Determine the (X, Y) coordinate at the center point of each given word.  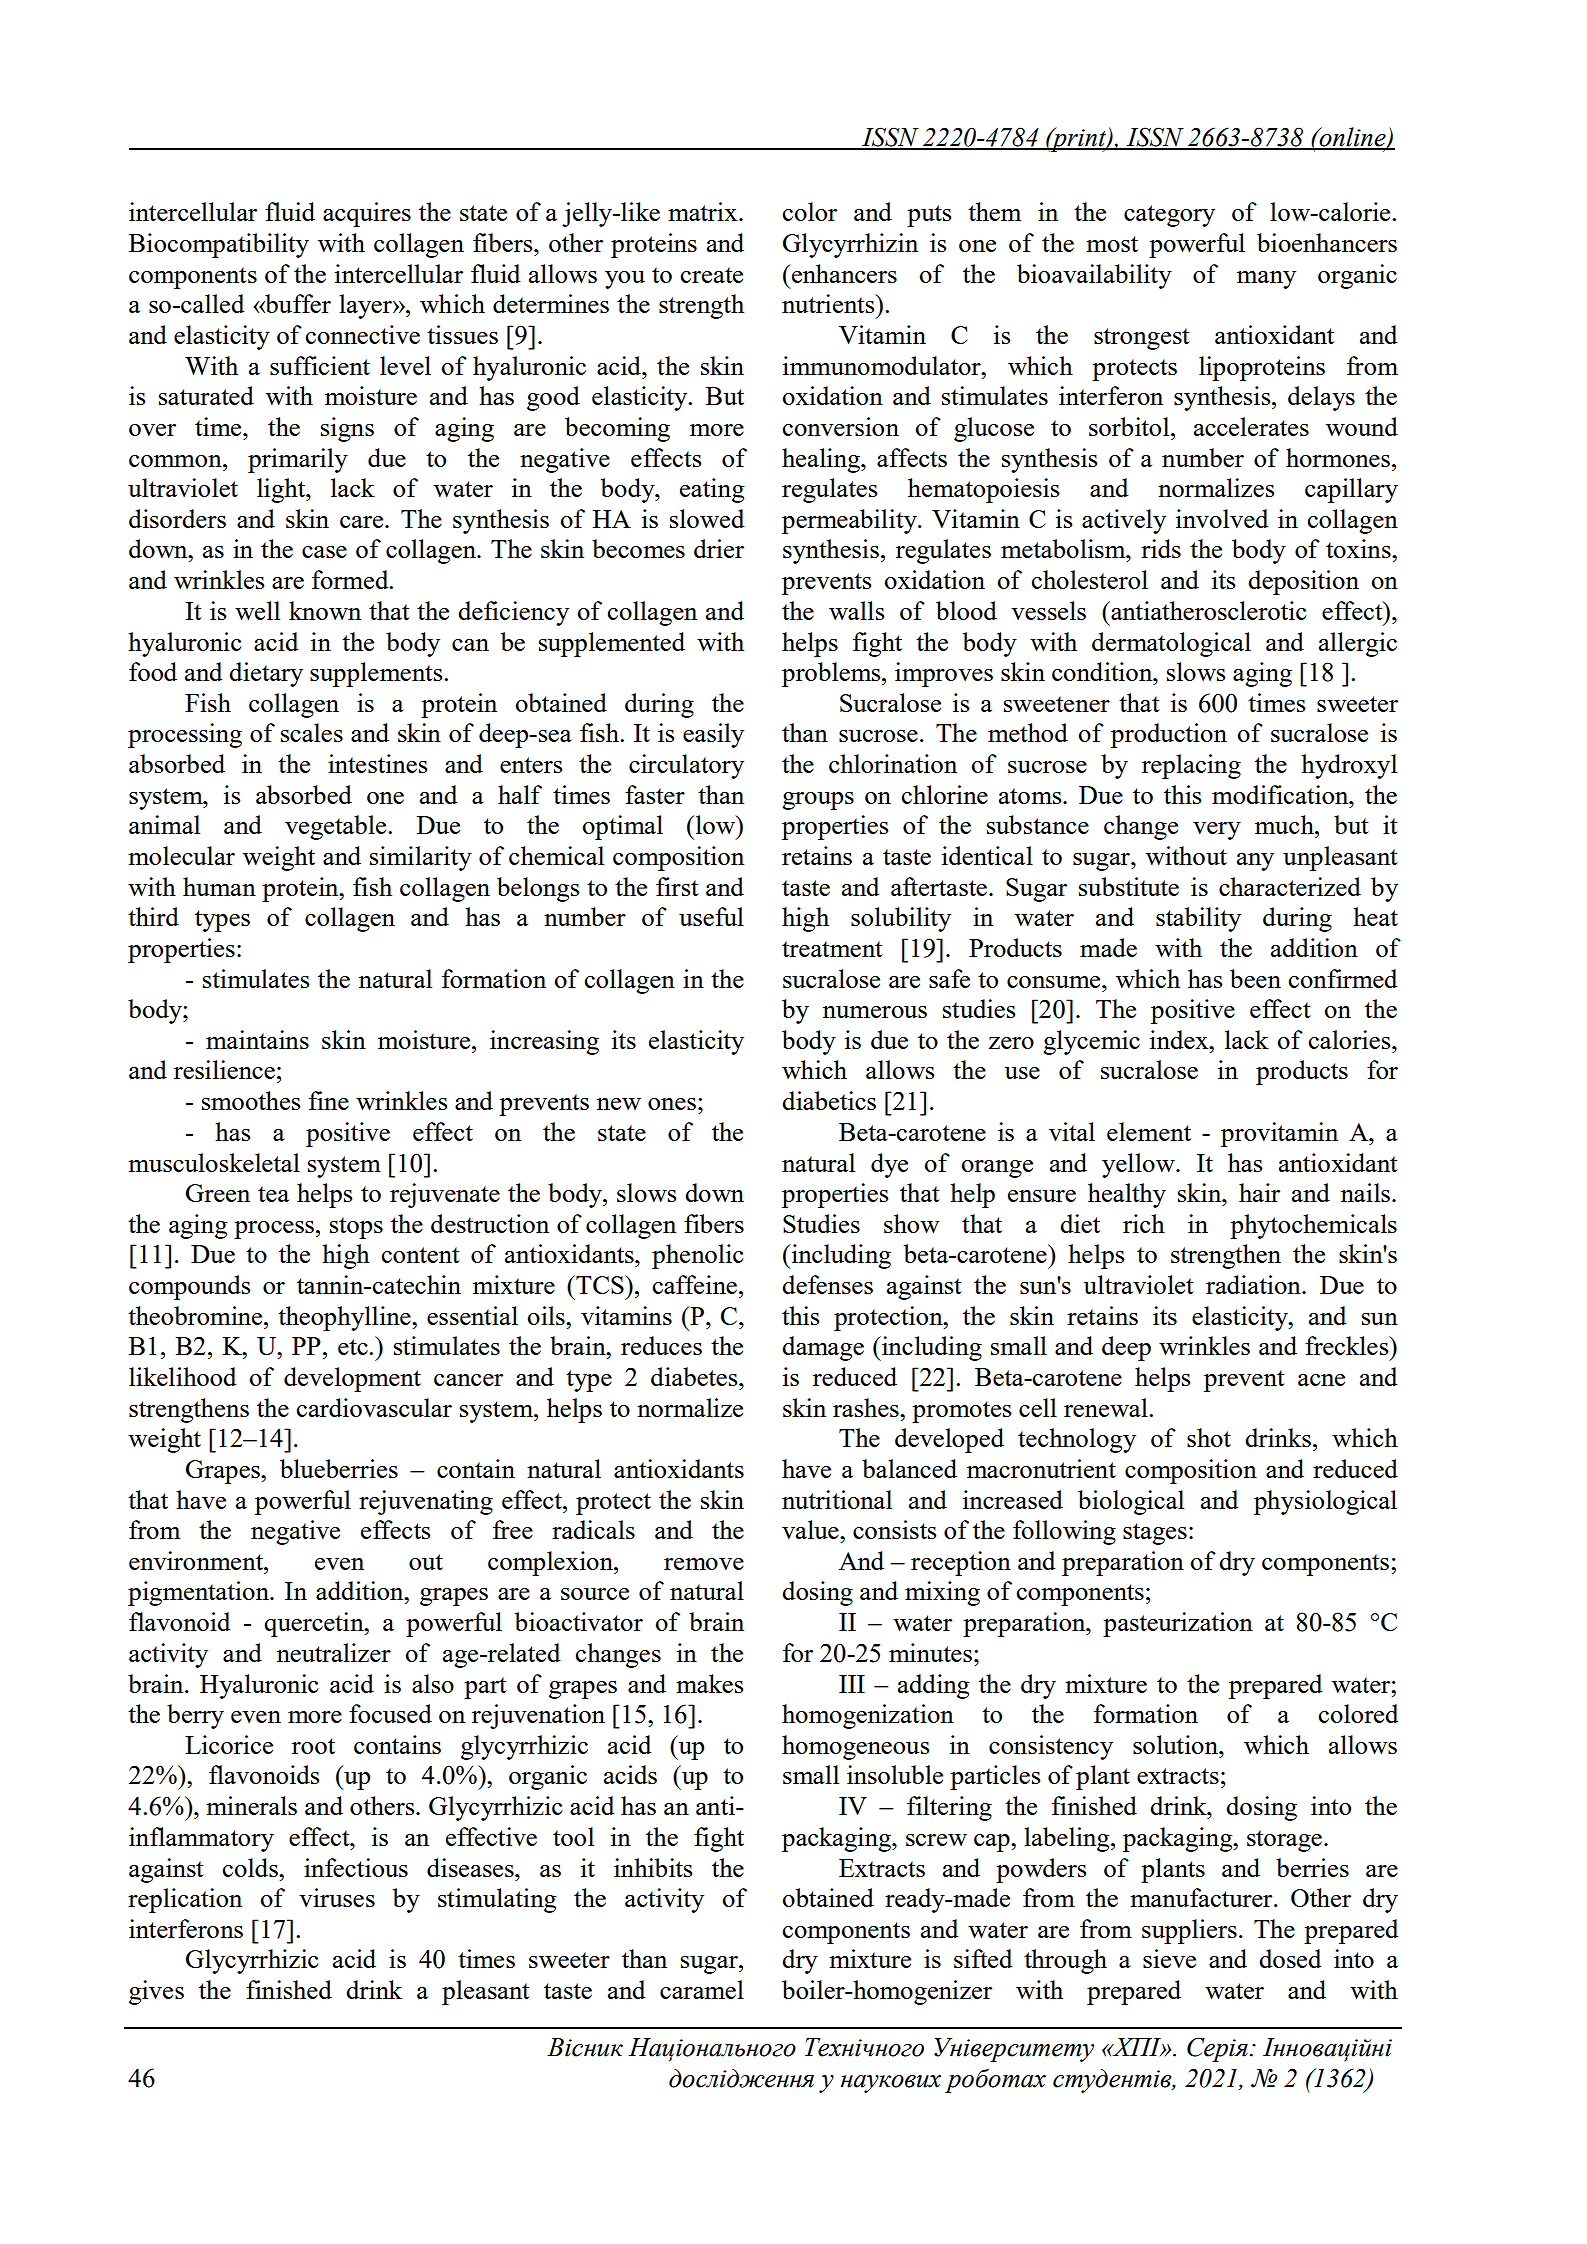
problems (832, 674)
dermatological (1171, 644)
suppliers (1189, 1931)
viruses (337, 1897)
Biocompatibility (219, 245)
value (811, 1529)
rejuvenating (426, 1502)
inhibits (653, 1867)
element (1149, 1131)
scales (312, 732)
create (712, 275)
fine (329, 1100)
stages (1155, 1534)
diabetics (829, 1100)
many (1266, 280)
